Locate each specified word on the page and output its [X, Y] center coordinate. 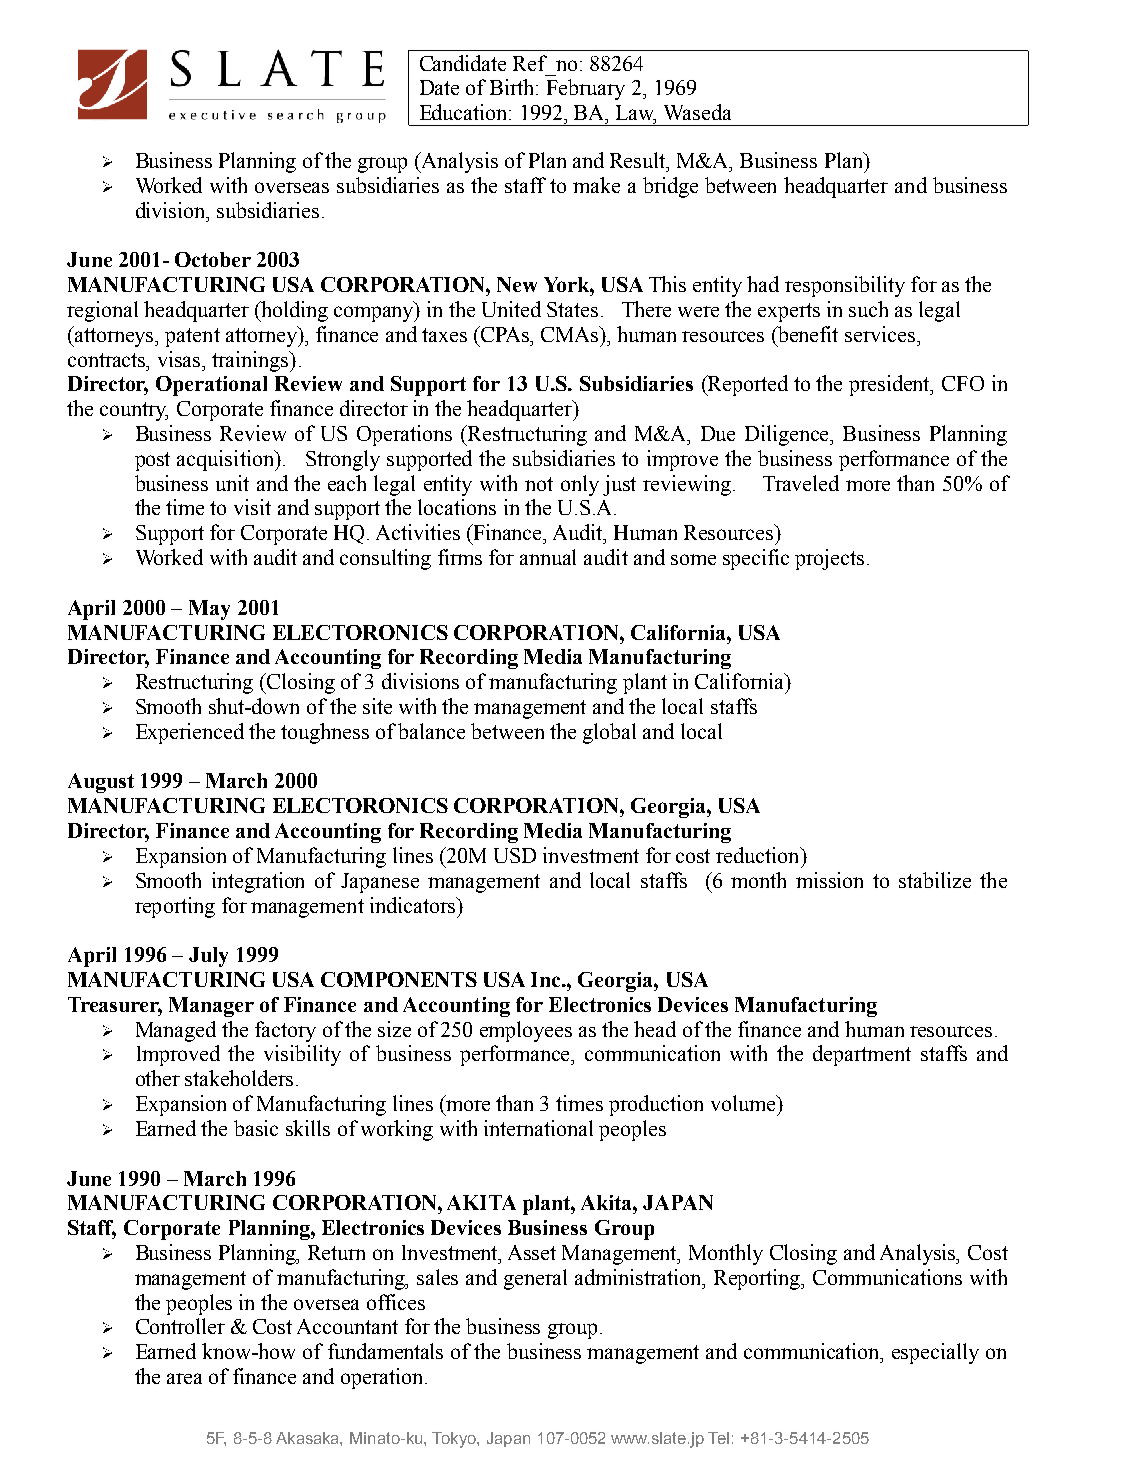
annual [548, 557]
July [208, 957]
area [184, 1378]
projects [829, 559]
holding [293, 311]
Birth [513, 87]
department [862, 1055]
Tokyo [455, 1440]
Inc [547, 979]
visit [252, 507]
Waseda [697, 112]
